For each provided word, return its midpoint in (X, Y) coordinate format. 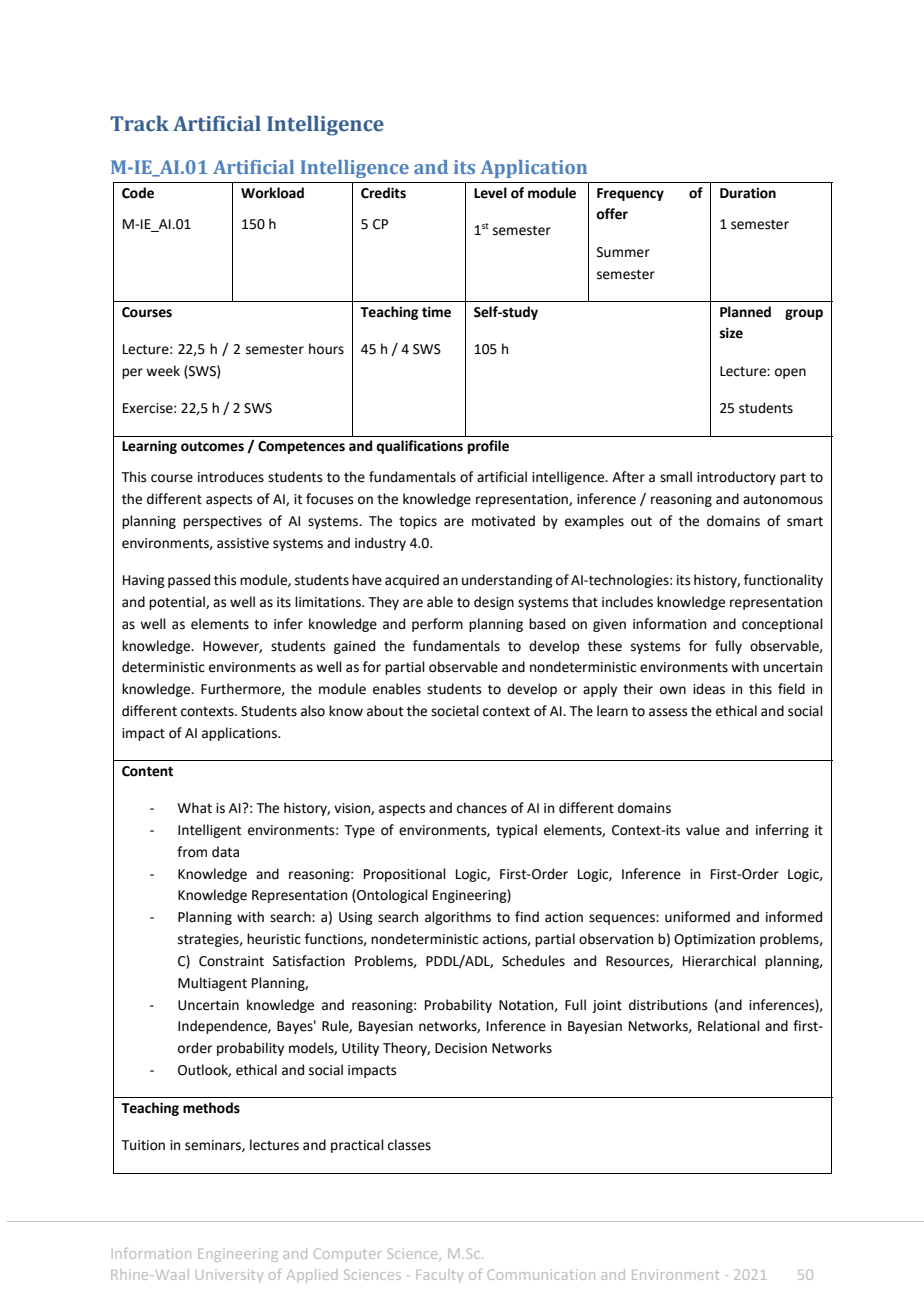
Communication (541, 1274)
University (229, 1276)
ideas (709, 689)
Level (490, 193)
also (313, 711)
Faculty (439, 1276)
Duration (748, 193)
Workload (272, 193)
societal (455, 711)
